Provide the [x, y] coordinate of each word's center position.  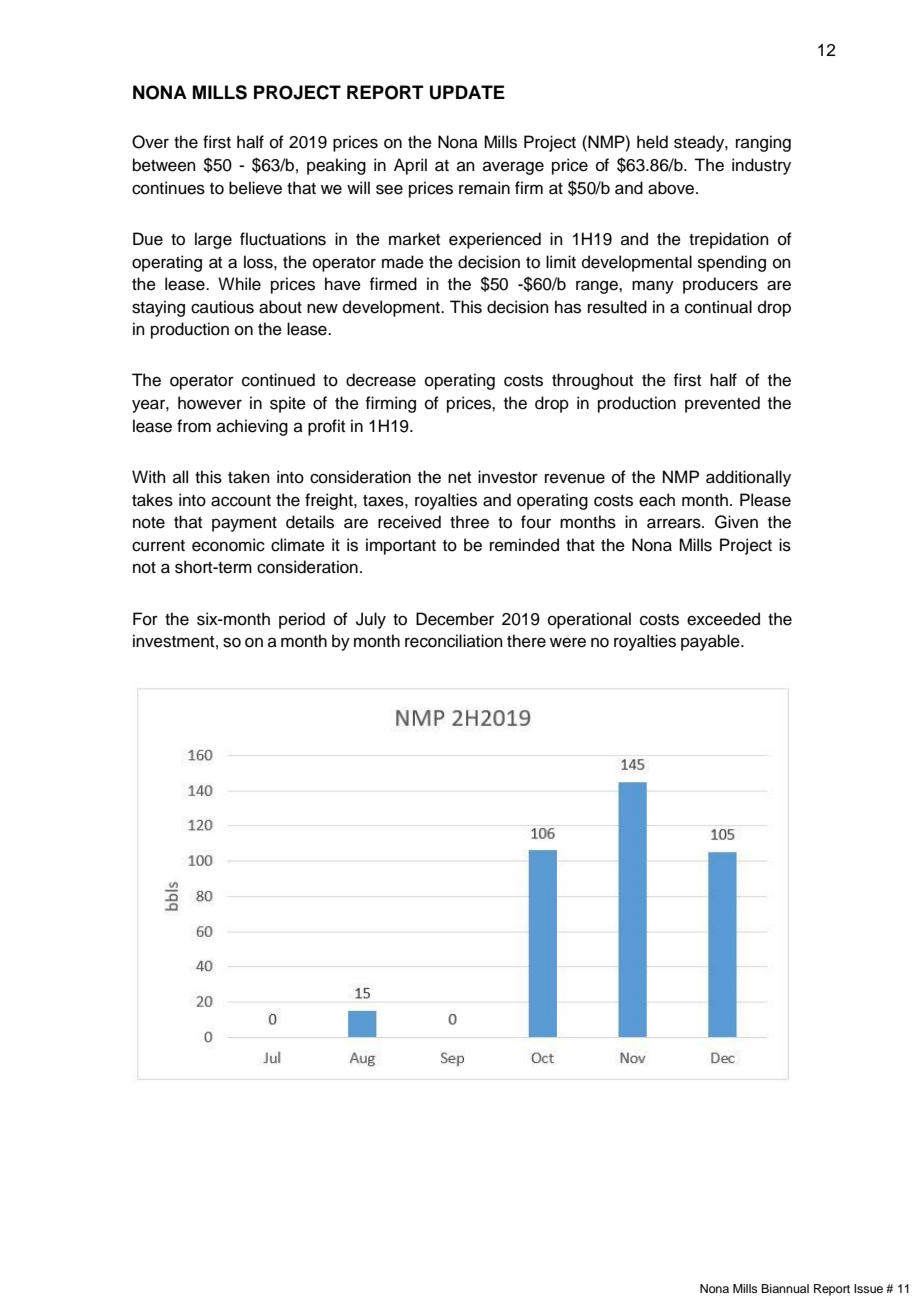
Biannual [785, 1288]
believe [255, 188]
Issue [868, 1288]
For [145, 619]
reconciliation [454, 641]
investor [508, 477]
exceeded [723, 619]
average [513, 168]
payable [711, 642]
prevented [722, 404]
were [568, 642]
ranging [763, 143]
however [210, 403]
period [302, 620]
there [526, 641]
